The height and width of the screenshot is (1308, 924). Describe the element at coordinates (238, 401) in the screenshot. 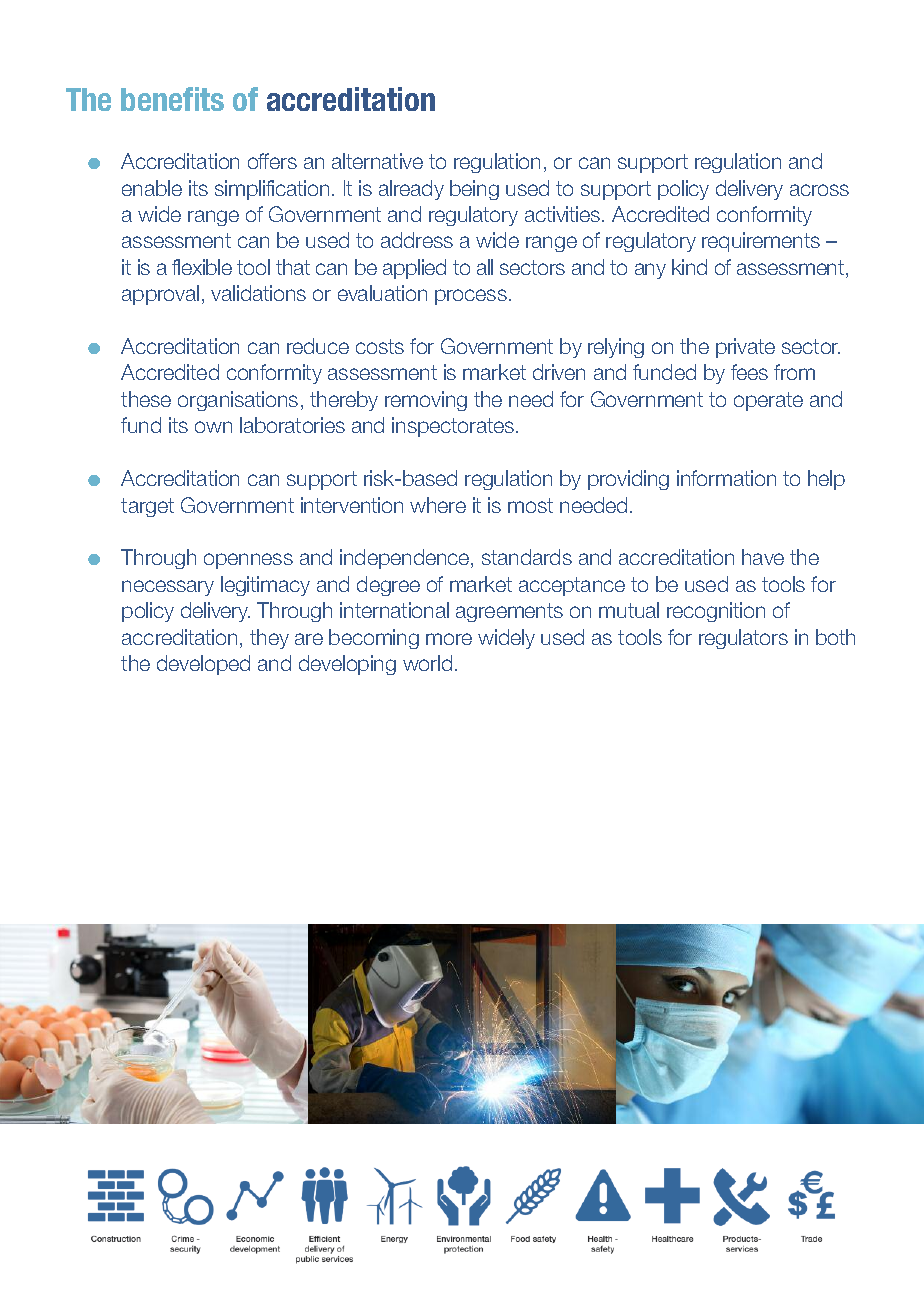

I see `organisations` at that location.
